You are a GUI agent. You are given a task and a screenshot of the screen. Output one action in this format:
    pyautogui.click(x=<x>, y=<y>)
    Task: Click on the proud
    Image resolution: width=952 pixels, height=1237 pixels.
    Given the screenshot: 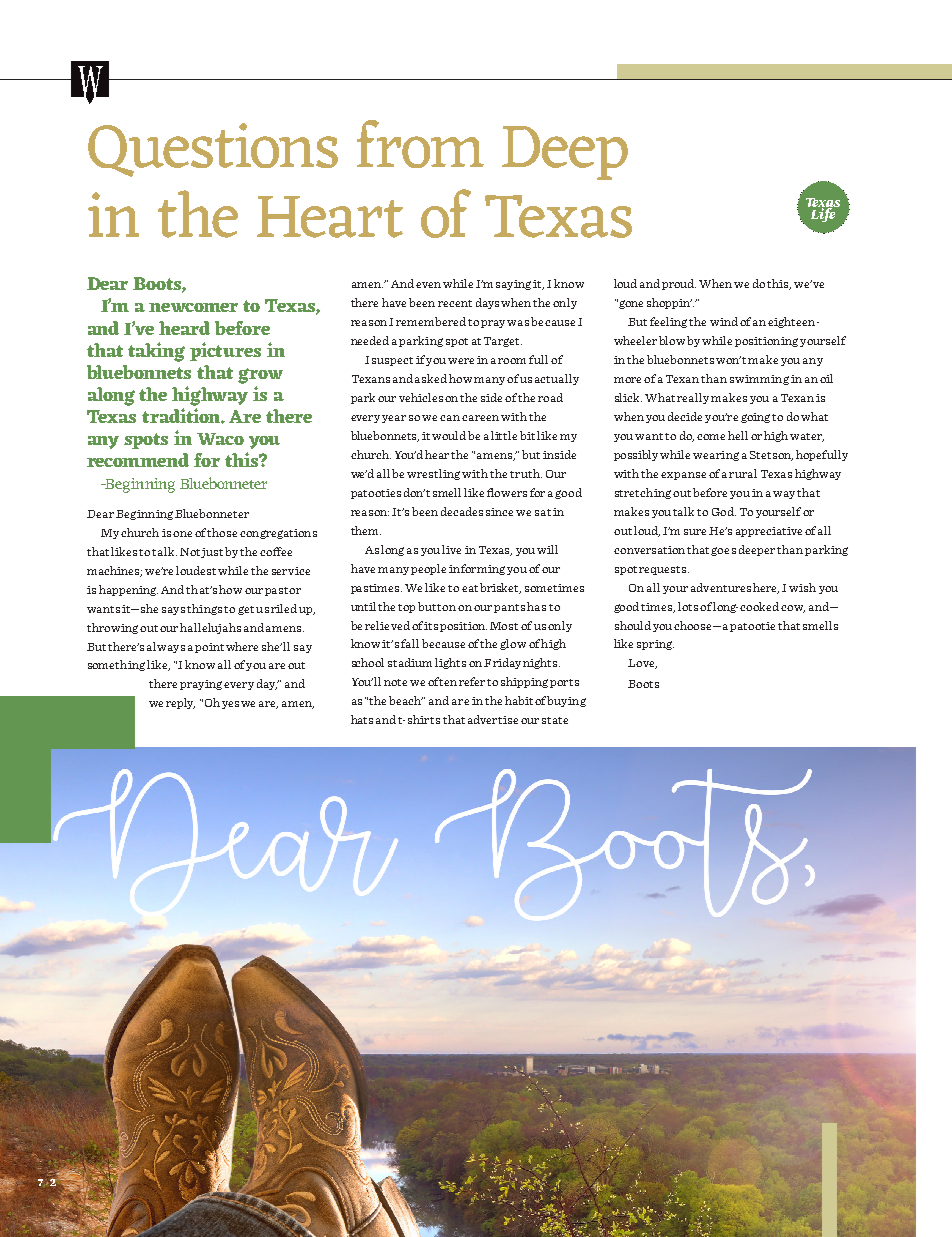 What is the action you would take?
    pyautogui.click(x=679, y=284)
